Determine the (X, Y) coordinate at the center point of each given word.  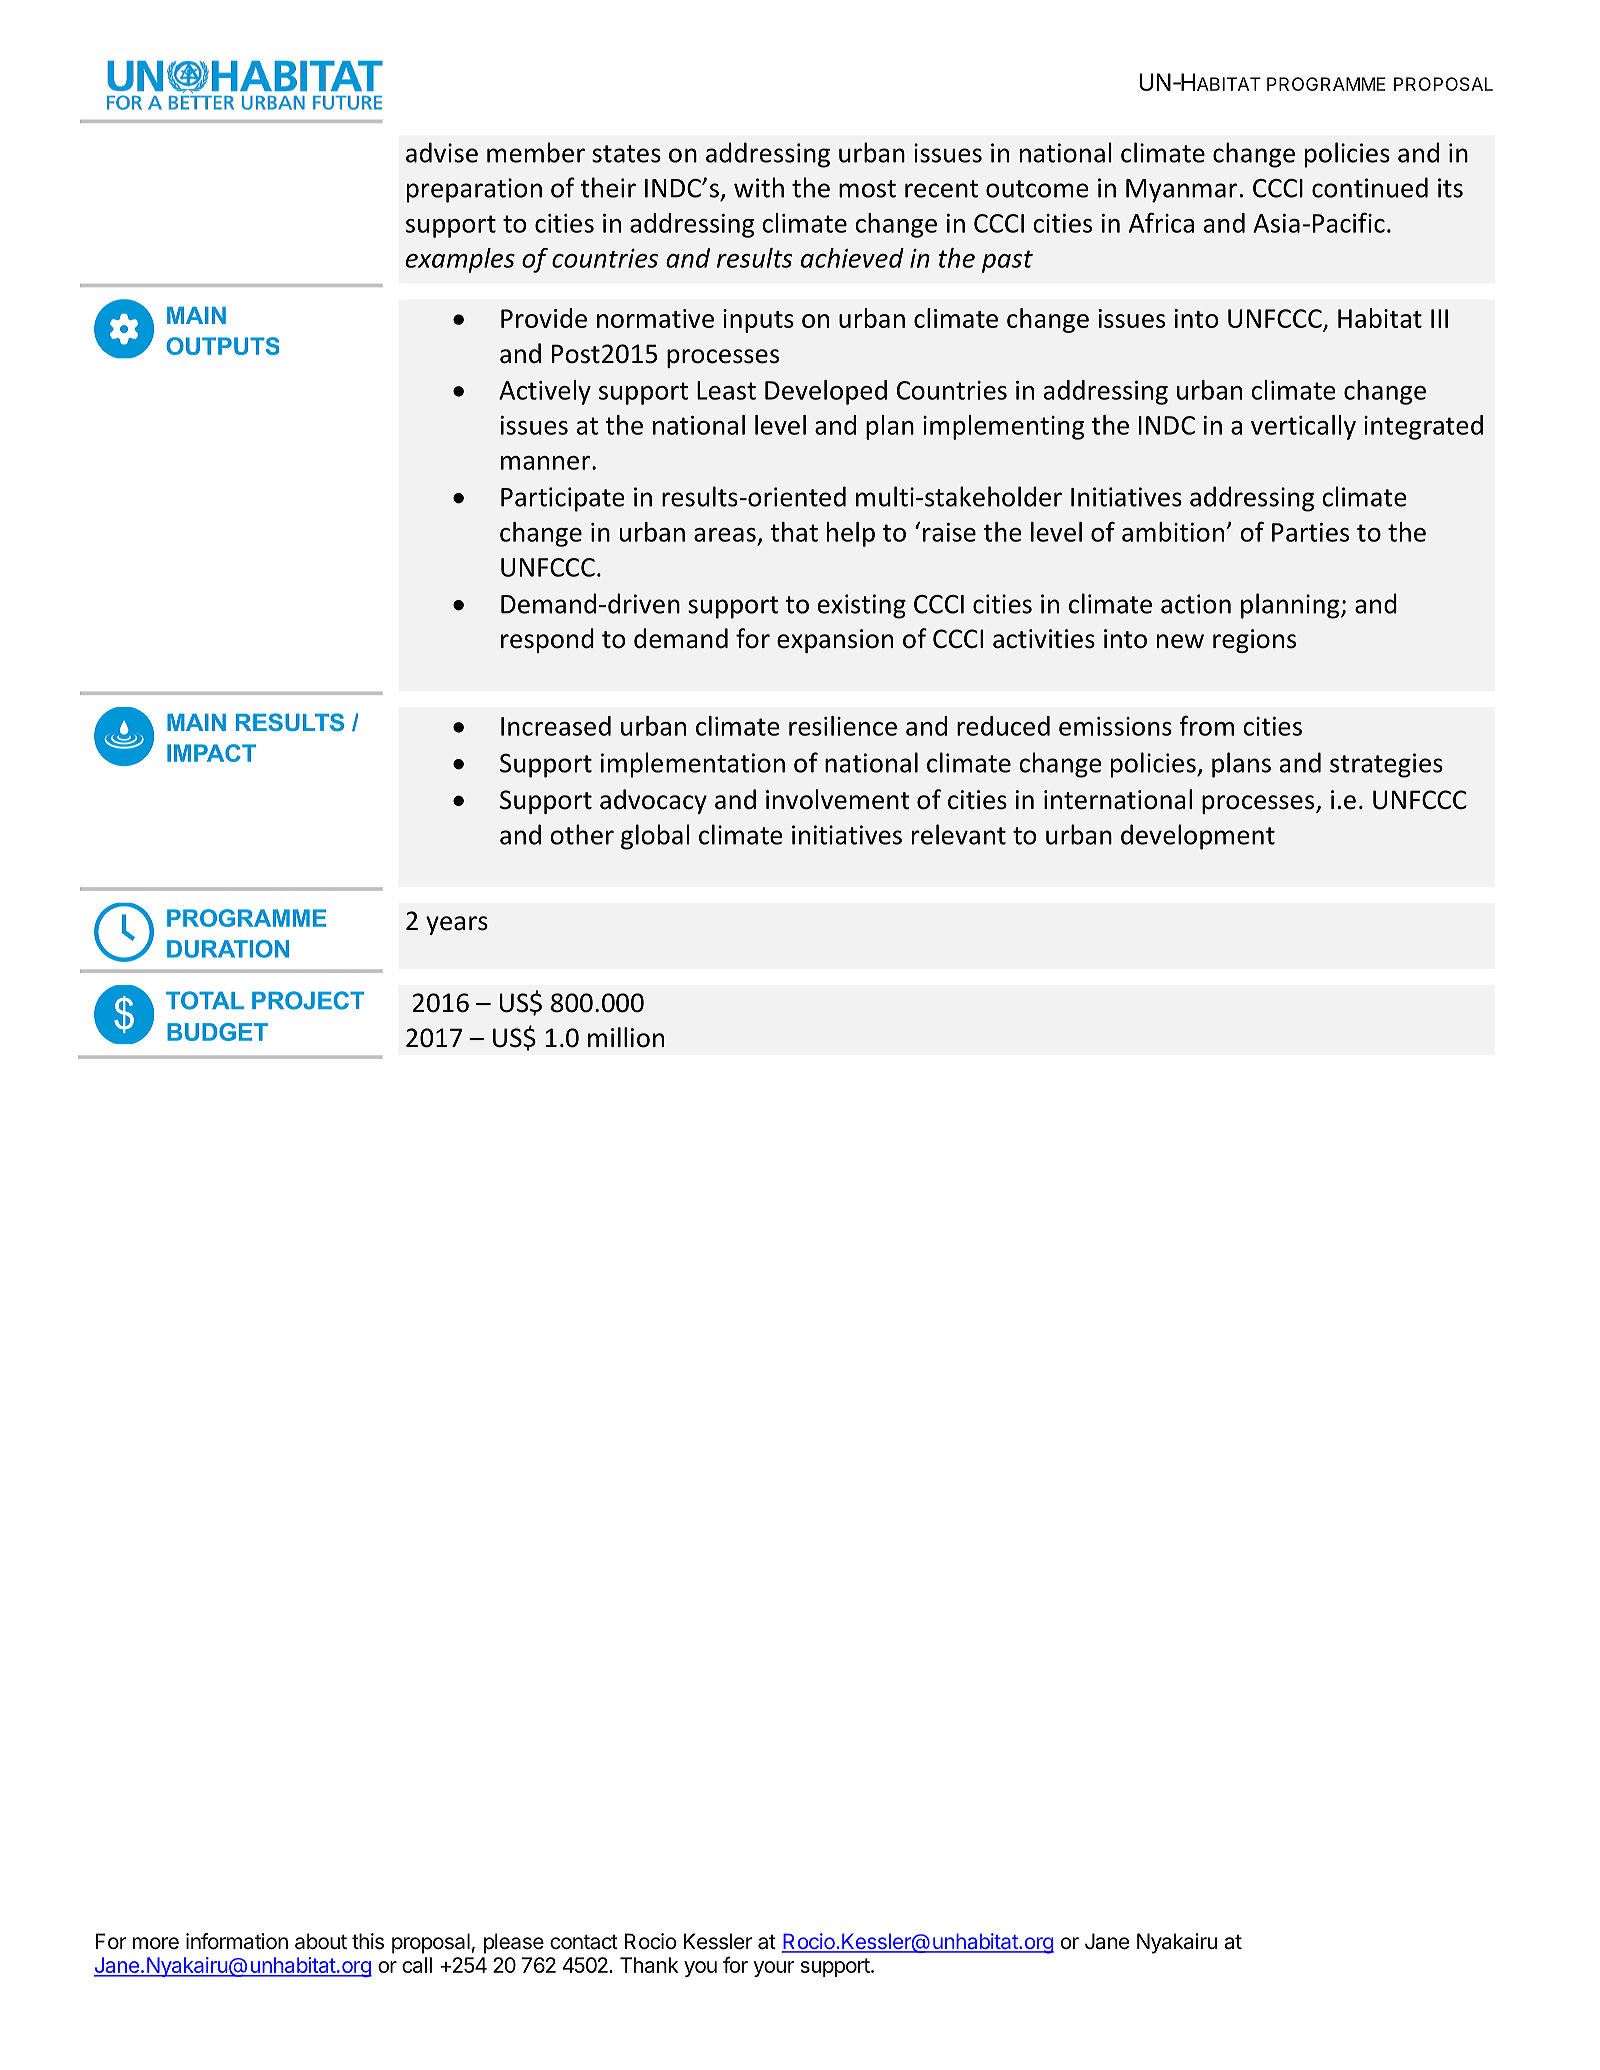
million (626, 1037)
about (321, 1941)
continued (1370, 187)
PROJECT (308, 1000)
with (759, 187)
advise (442, 152)
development (1198, 837)
